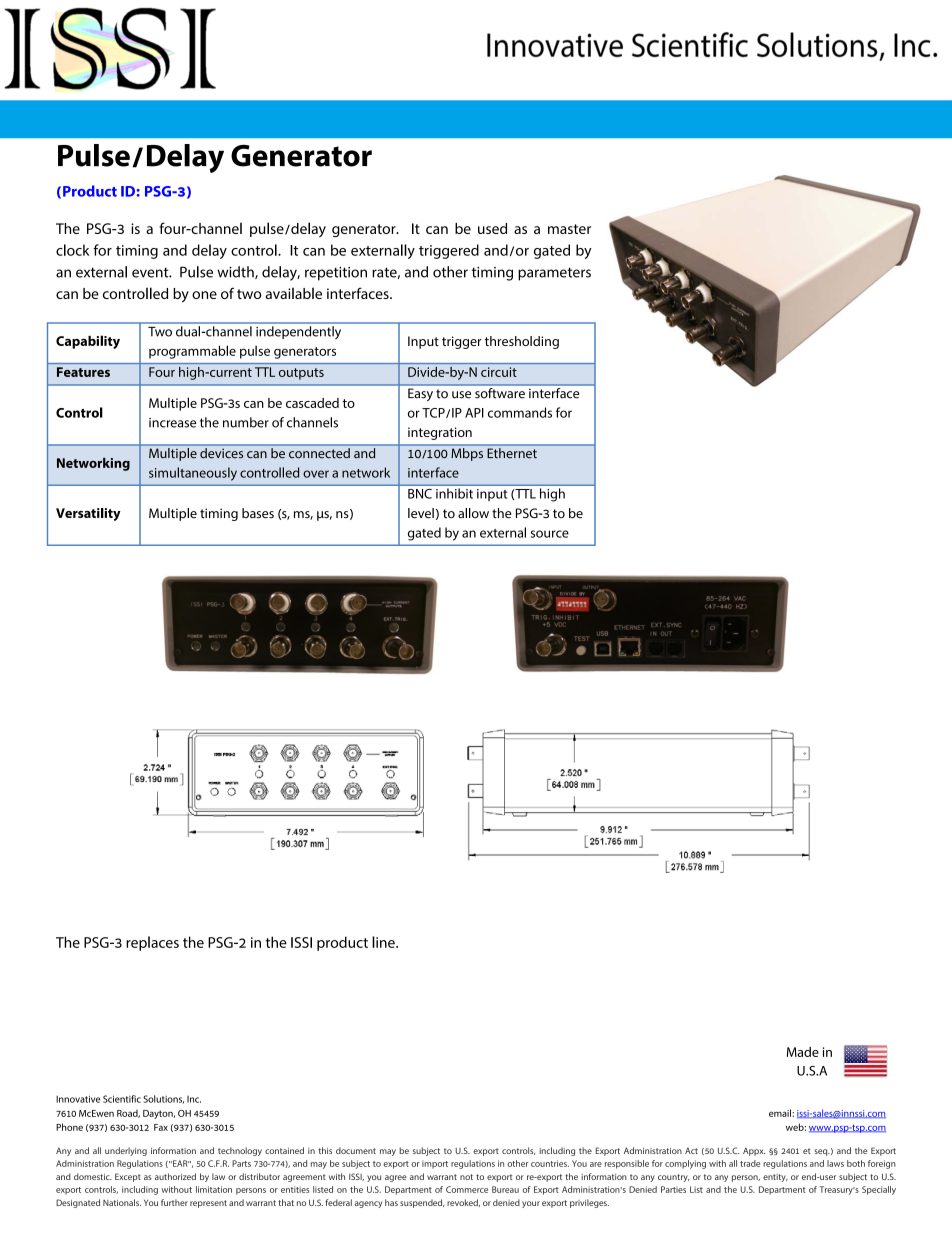  Describe the element at coordinates (236, 272) in the screenshot. I see `width` at that location.
